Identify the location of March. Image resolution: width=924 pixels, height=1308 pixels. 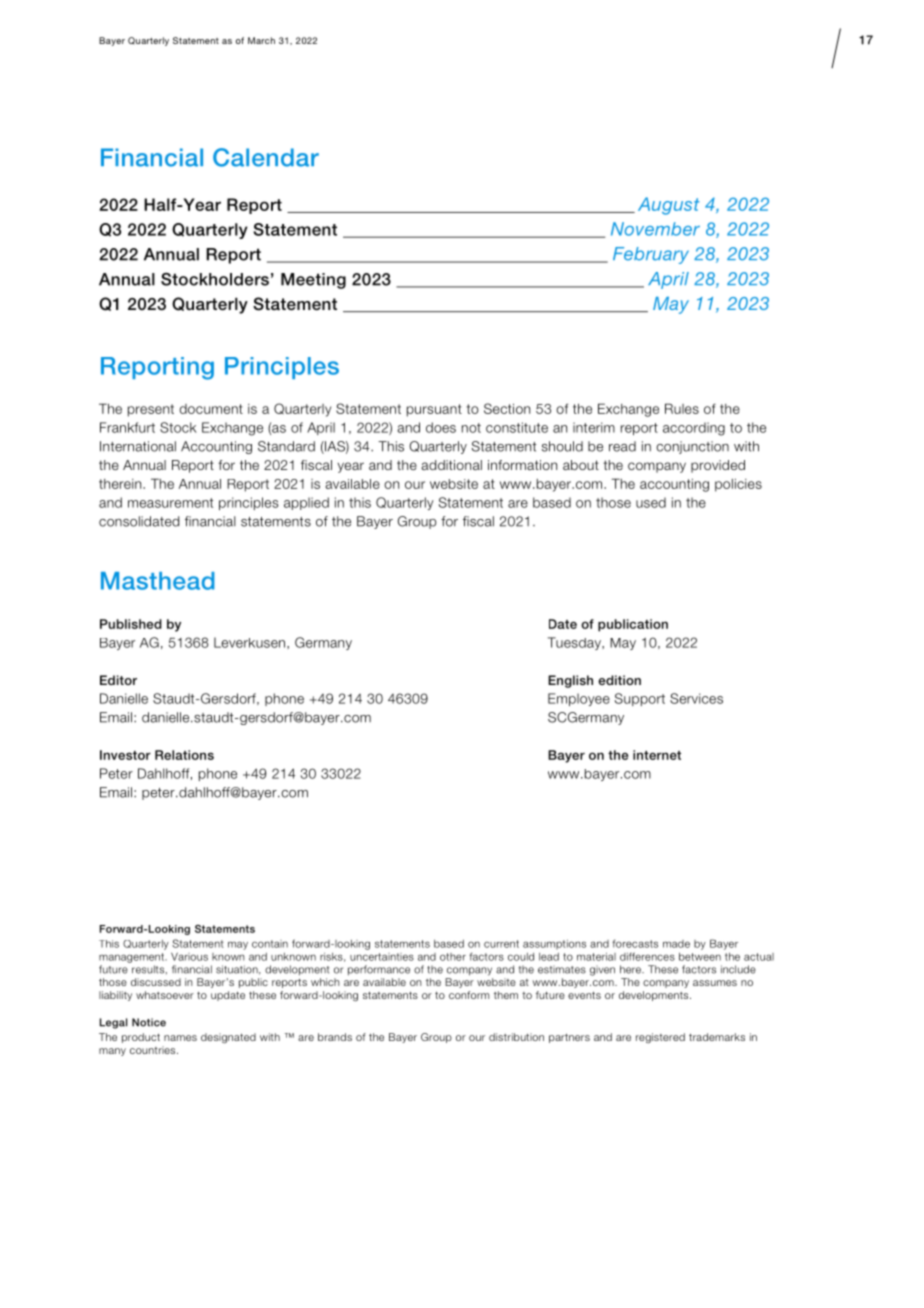
(261, 40).
